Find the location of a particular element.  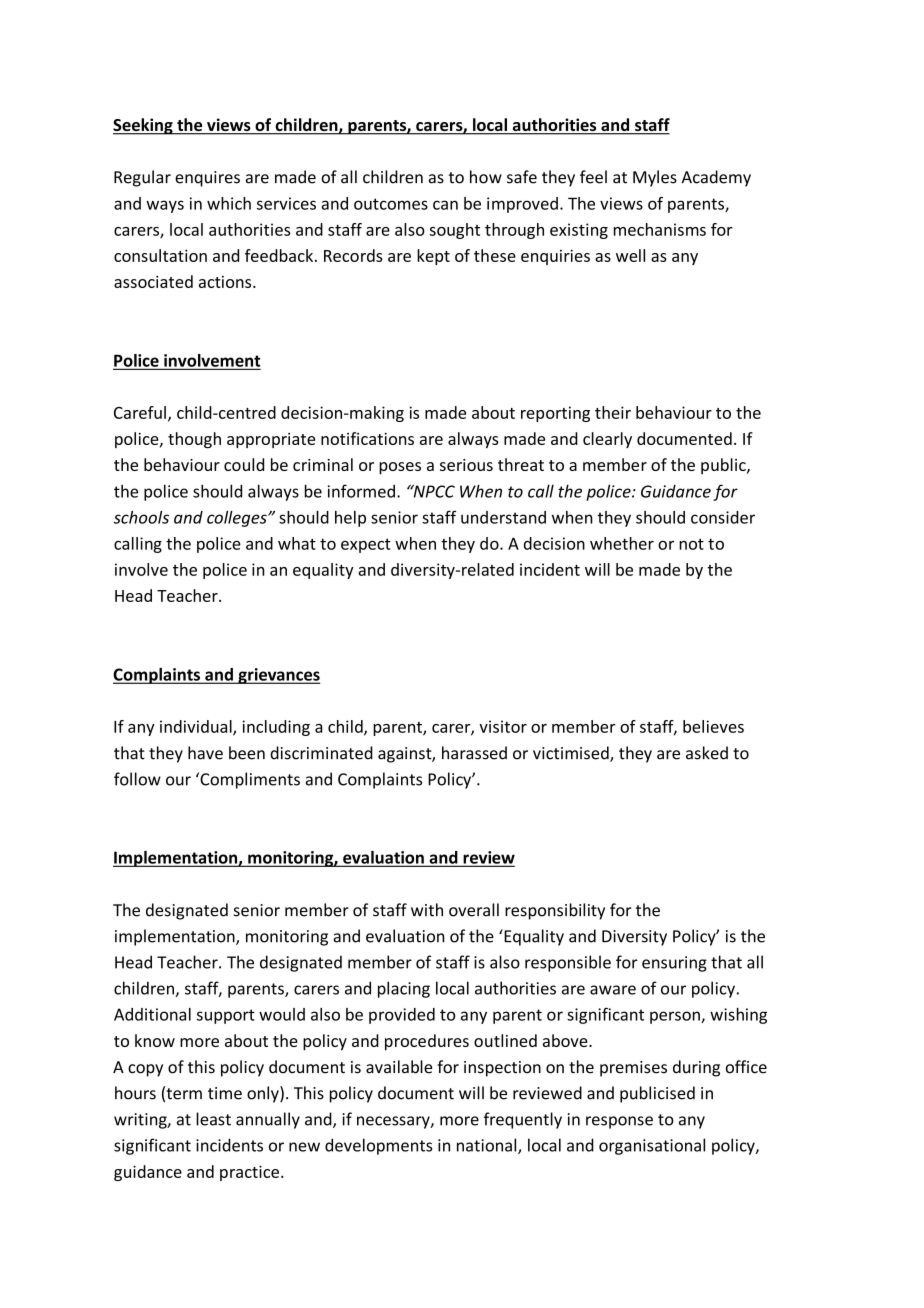

support is located at coordinates (226, 1016).
